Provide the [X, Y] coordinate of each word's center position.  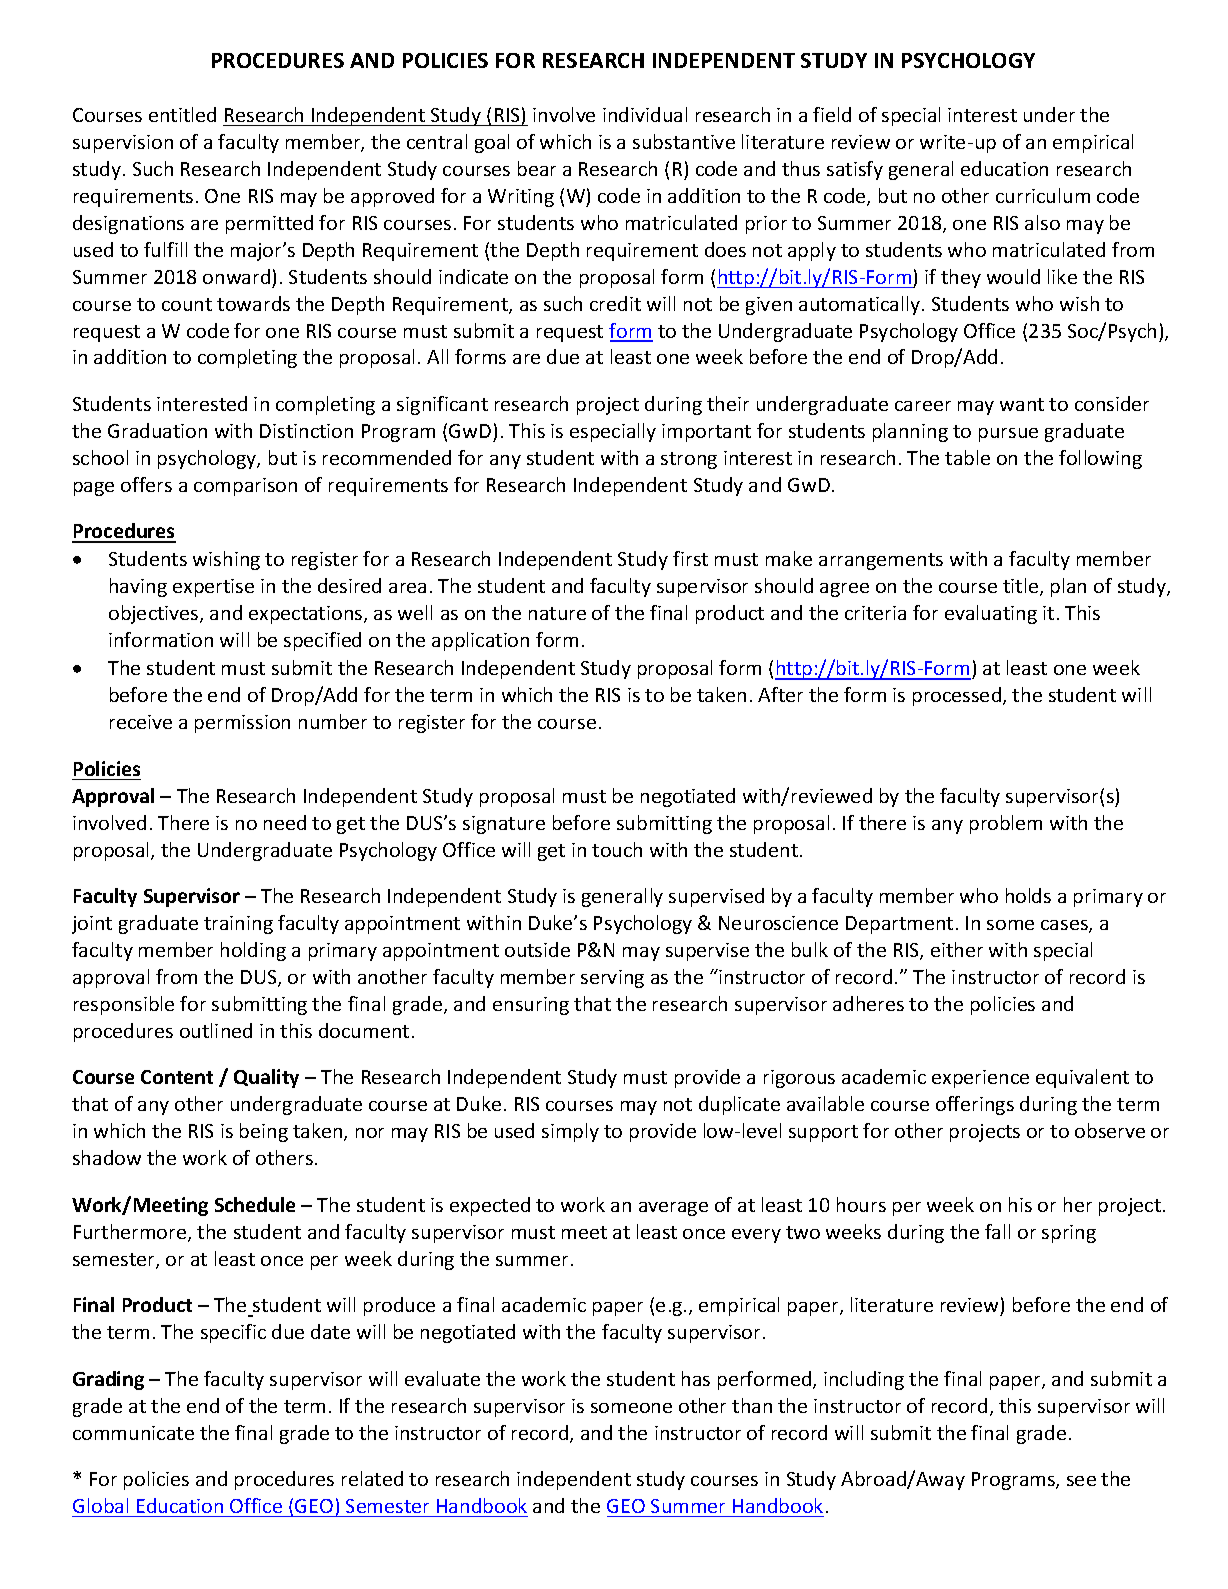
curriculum [1043, 195]
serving [612, 979]
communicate [133, 1433]
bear [537, 168]
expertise [213, 588]
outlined [216, 1030]
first [690, 558]
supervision [123, 144]
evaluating [991, 614]
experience [980, 1079]
